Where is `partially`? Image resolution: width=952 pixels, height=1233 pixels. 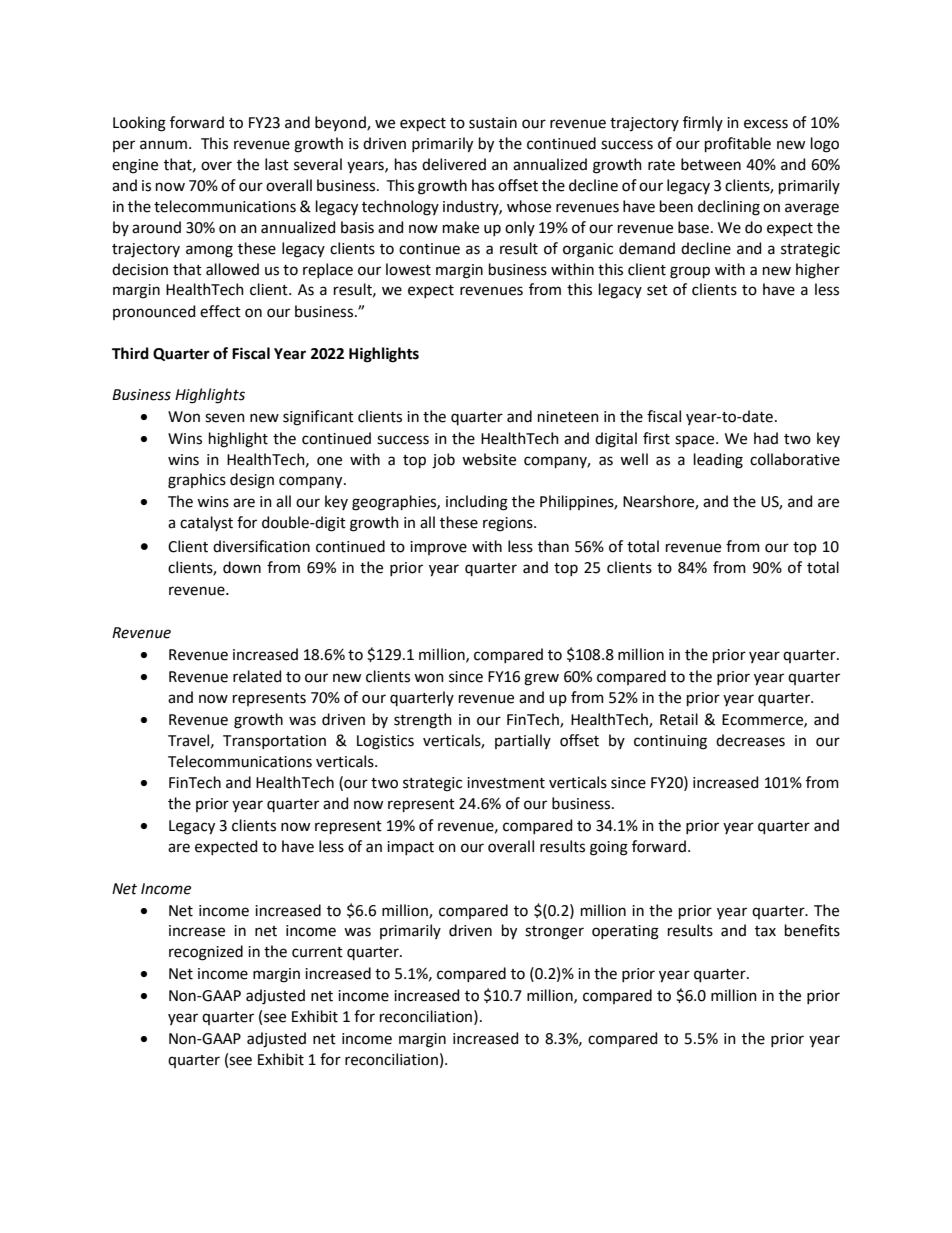 partially is located at coordinates (523, 741).
